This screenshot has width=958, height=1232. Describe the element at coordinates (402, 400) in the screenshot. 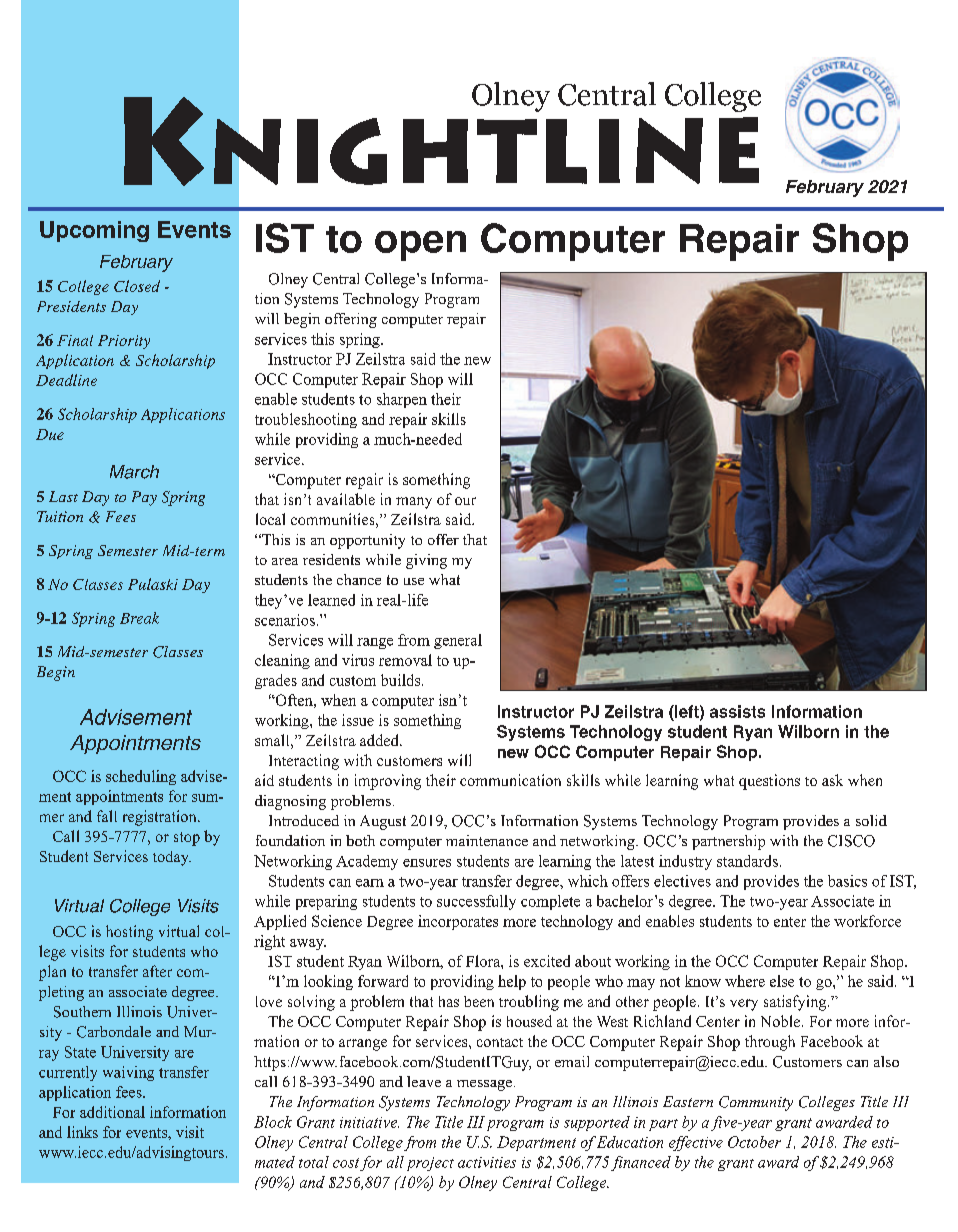

I see `sharpen` at that location.
